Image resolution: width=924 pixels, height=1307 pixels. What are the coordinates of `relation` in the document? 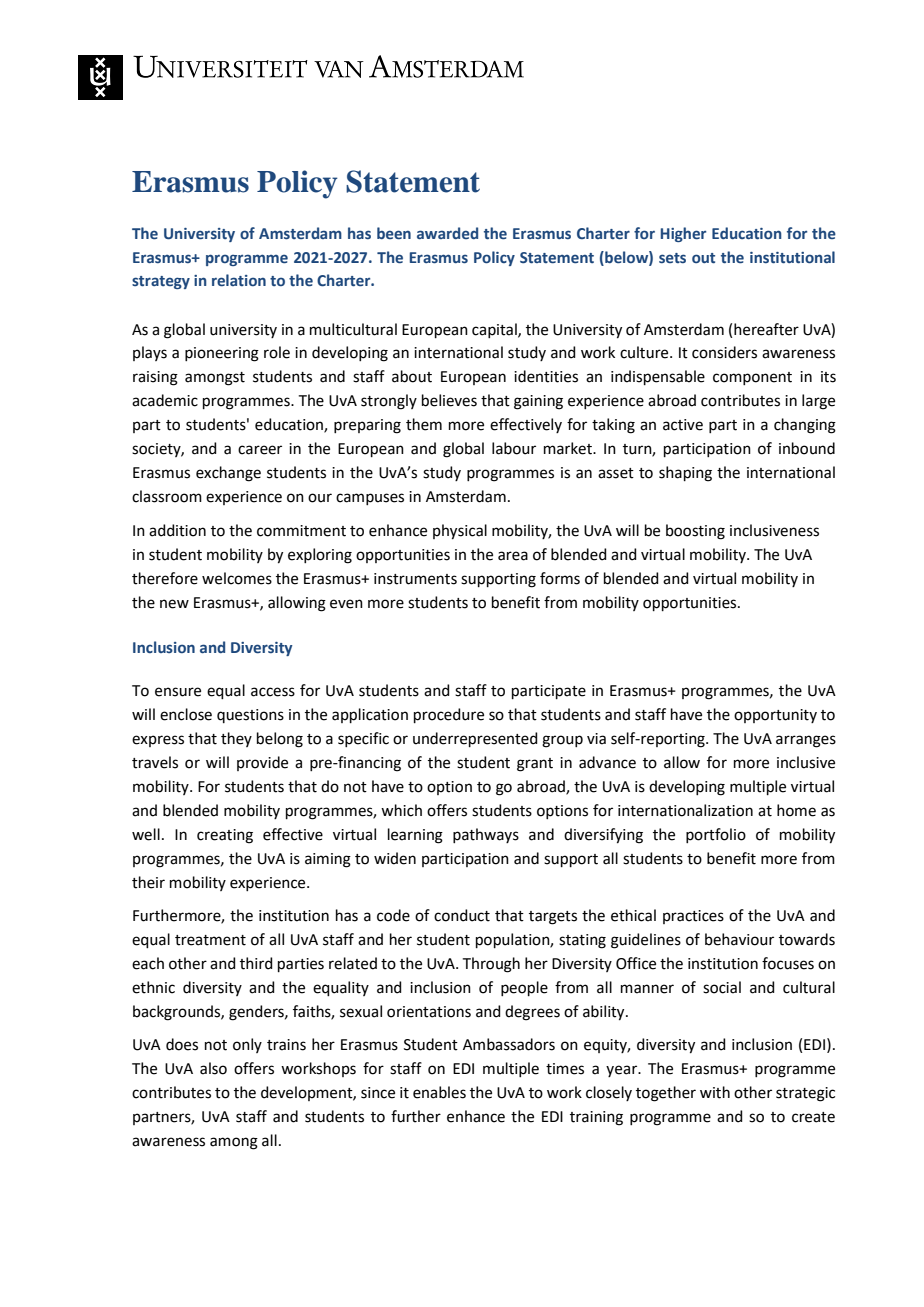 It's located at (239, 280).
